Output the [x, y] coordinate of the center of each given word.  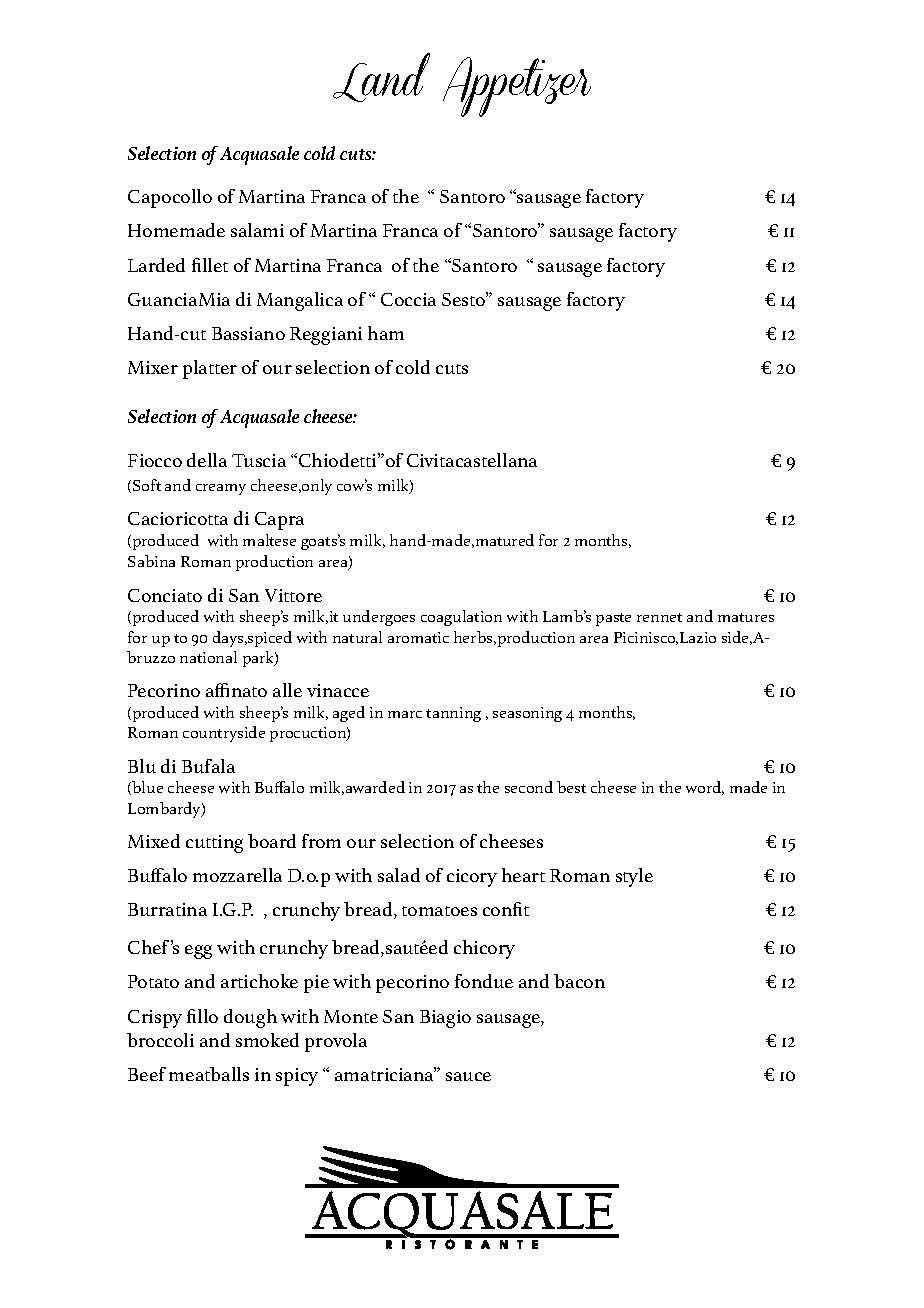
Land [381, 77]
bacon [579, 981]
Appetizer [517, 87]
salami [257, 230]
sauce [468, 1076]
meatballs [209, 1074]
